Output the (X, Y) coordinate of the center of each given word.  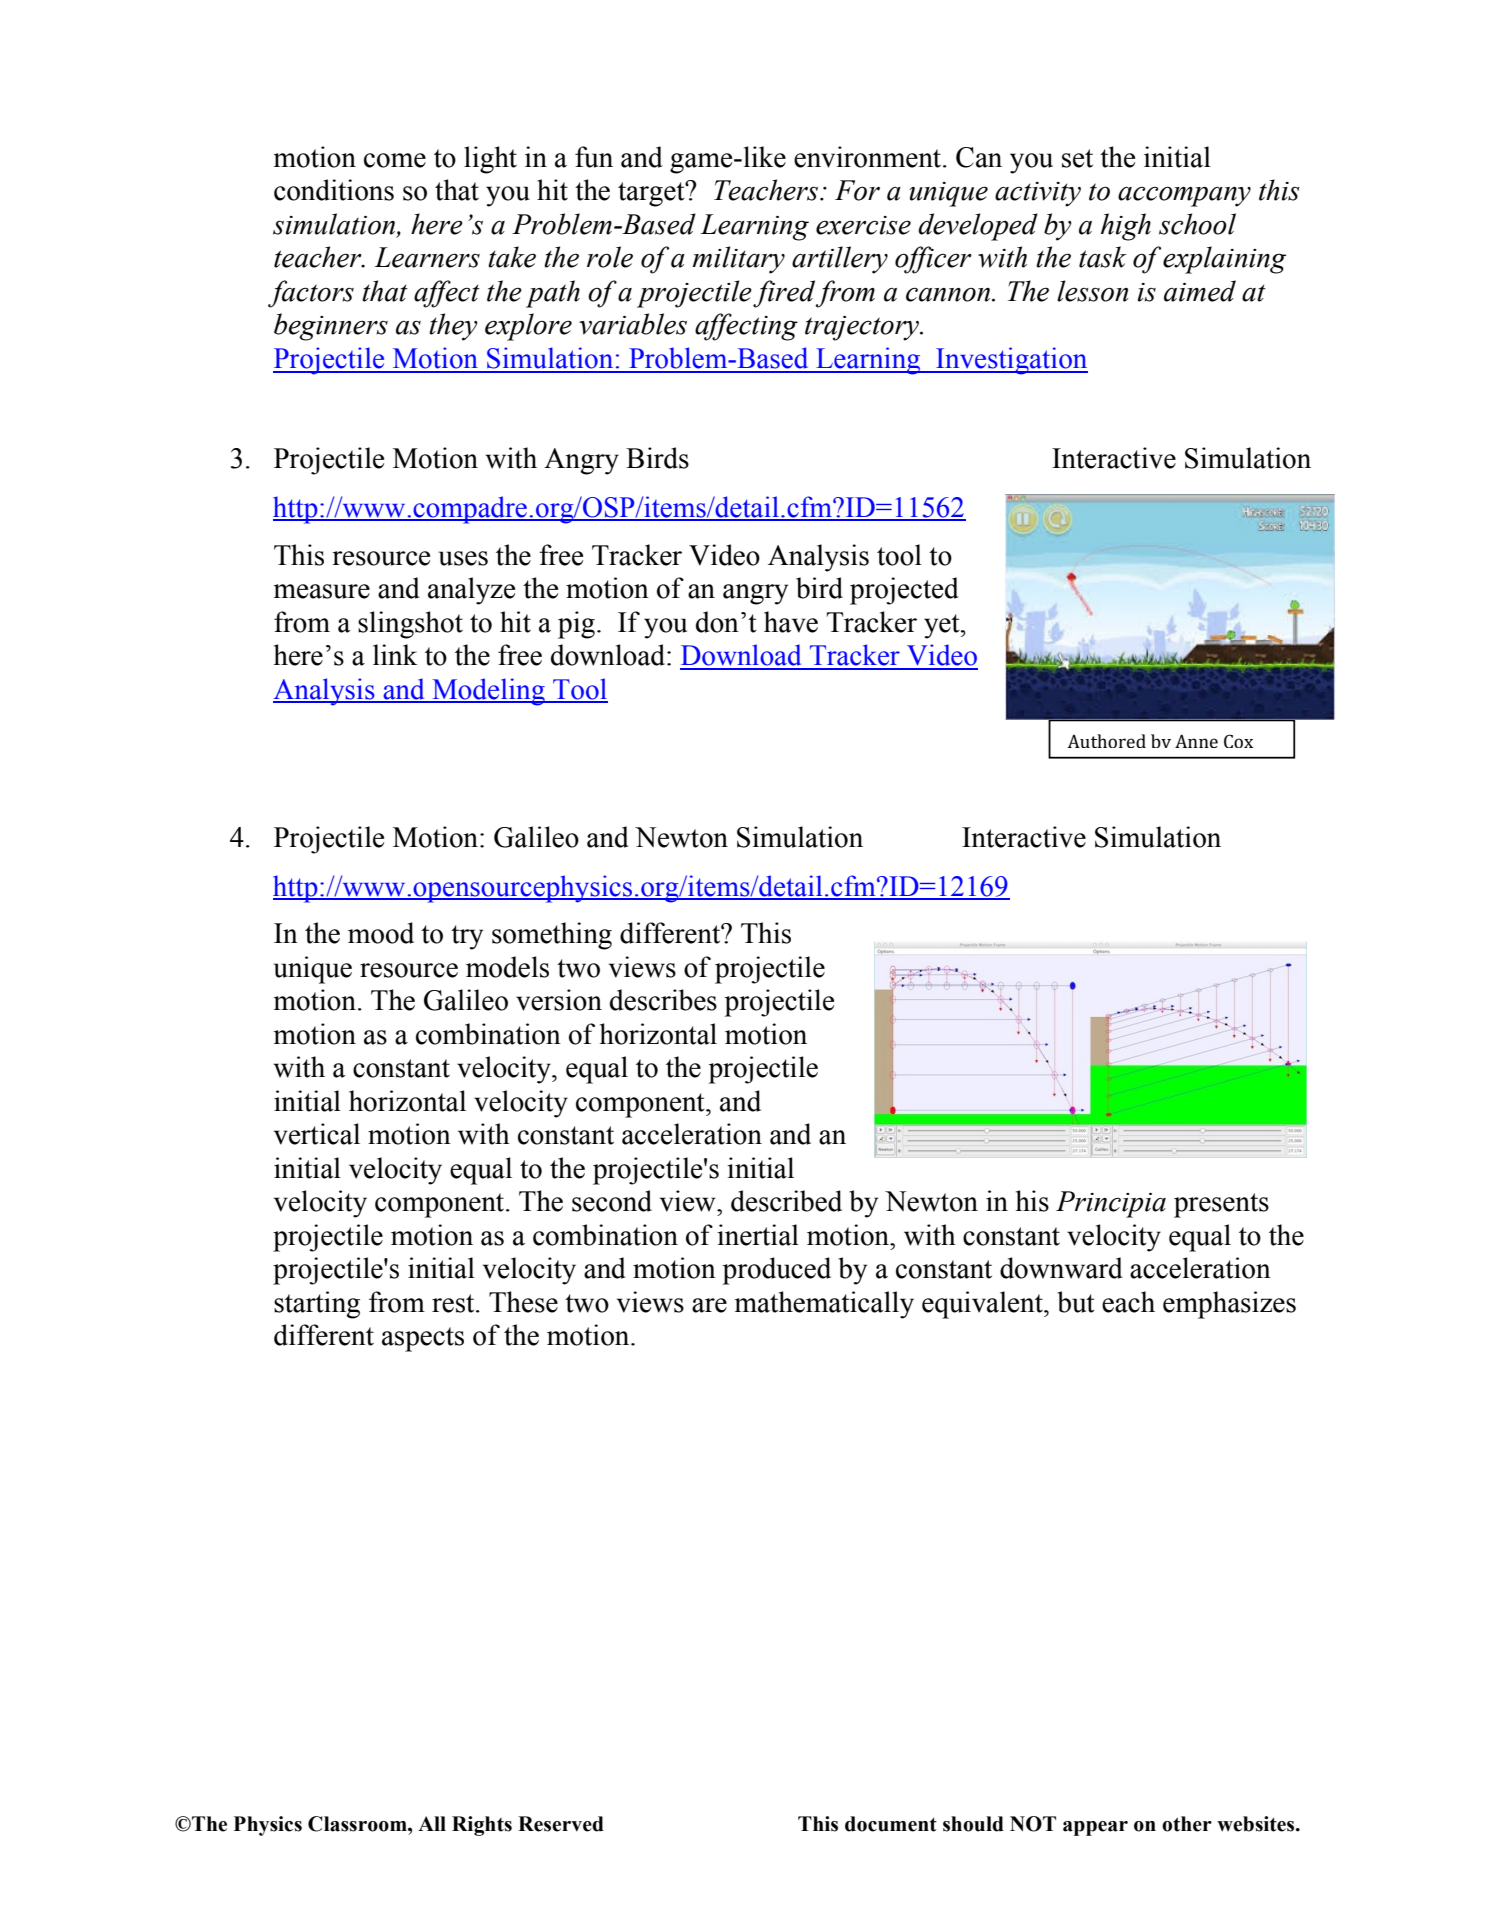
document (891, 1824)
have (791, 622)
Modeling (488, 692)
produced (777, 1271)
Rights (482, 1826)
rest (454, 1303)
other (1187, 1824)
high (1126, 227)
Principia (1111, 1204)
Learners (427, 257)
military (739, 260)
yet (943, 626)
